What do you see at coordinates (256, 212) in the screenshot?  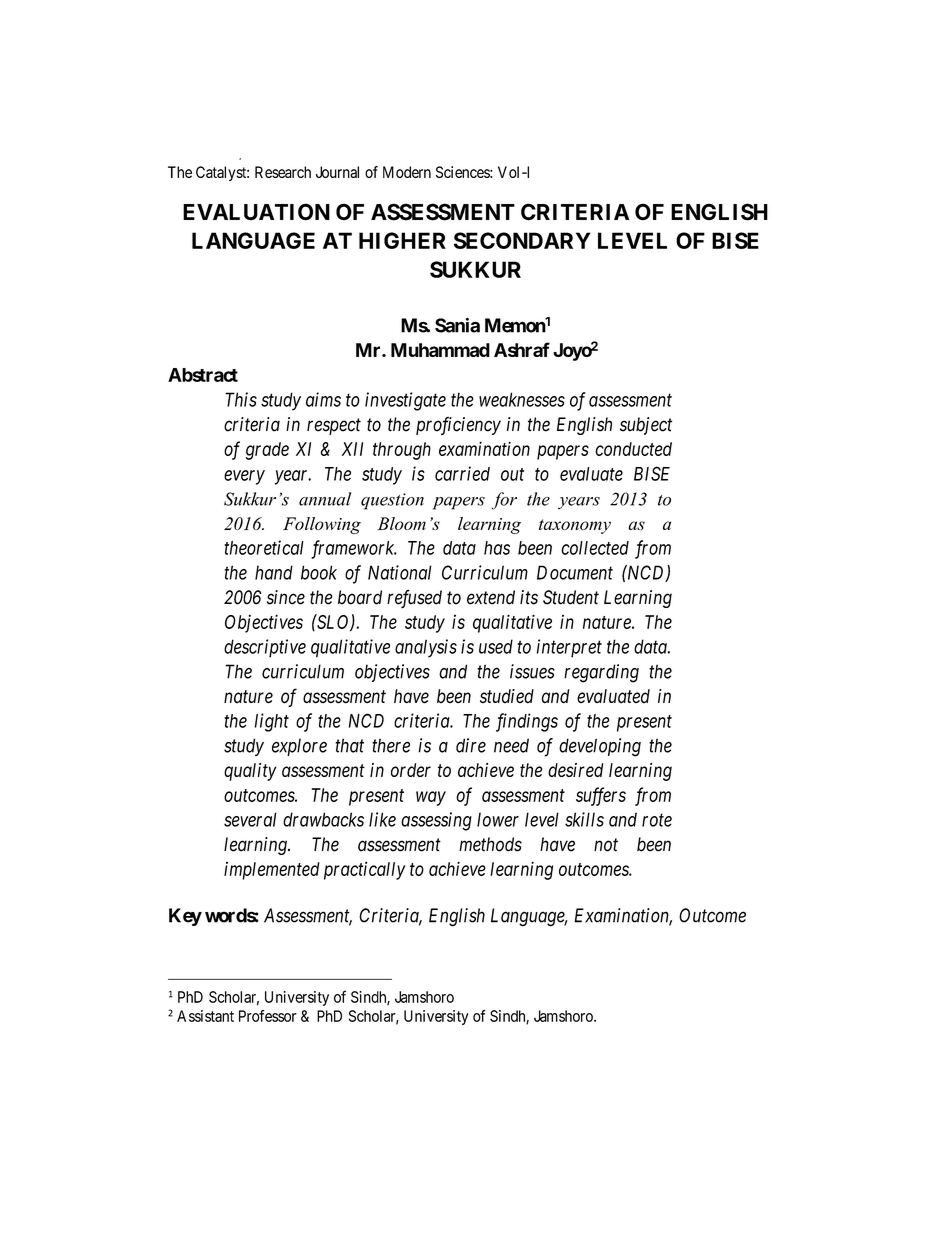 I see `EVALUATION` at bounding box center [256, 212].
